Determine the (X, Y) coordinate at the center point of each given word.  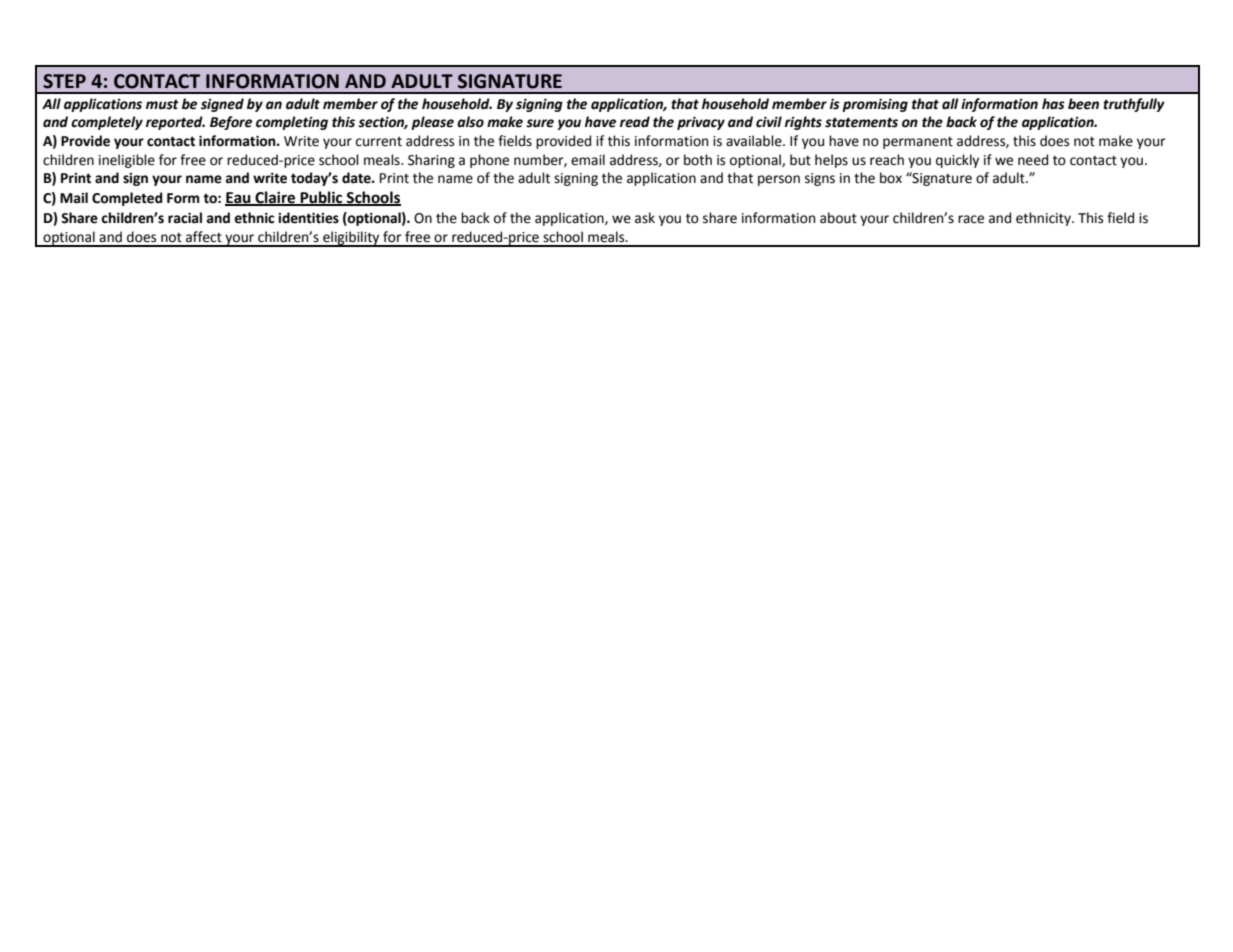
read (635, 122)
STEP (64, 81)
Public (321, 198)
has (1053, 104)
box (891, 178)
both (698, 160)
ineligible (127, 161)
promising (875, 105)
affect (204, 237)
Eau (239, 199)
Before (231, 123)
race (971, 219)
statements (861, 122)
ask (645, 218)
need (1033, 160)
